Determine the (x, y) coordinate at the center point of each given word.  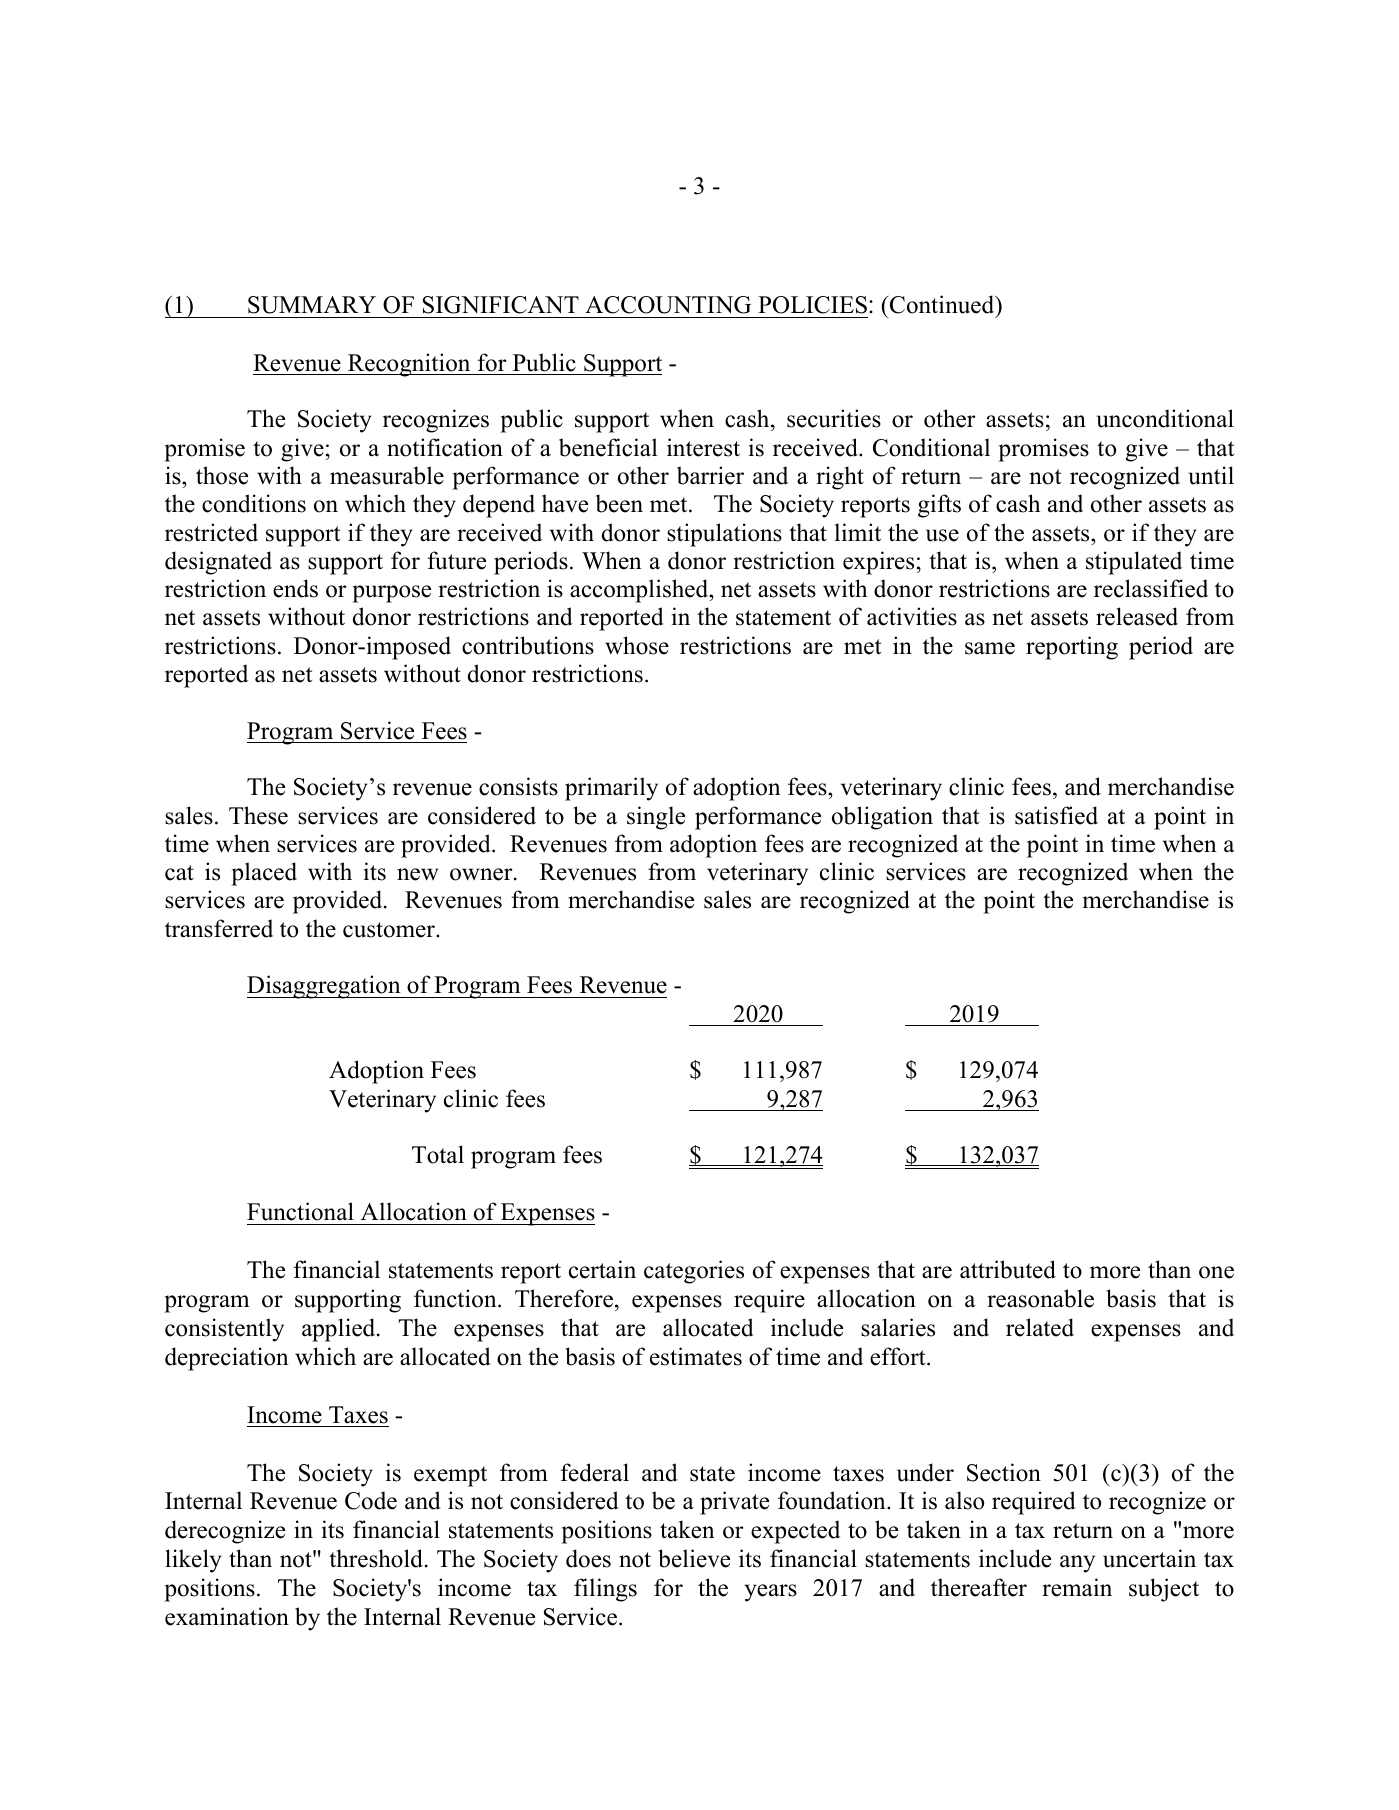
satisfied (1056, 815)
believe (694, 1558)
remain (1077, 1587)
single (656, 818)
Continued (943, 306)
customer (390, 930)
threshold (377, 1558)
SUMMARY (312, 305)
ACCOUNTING (668, 305)
